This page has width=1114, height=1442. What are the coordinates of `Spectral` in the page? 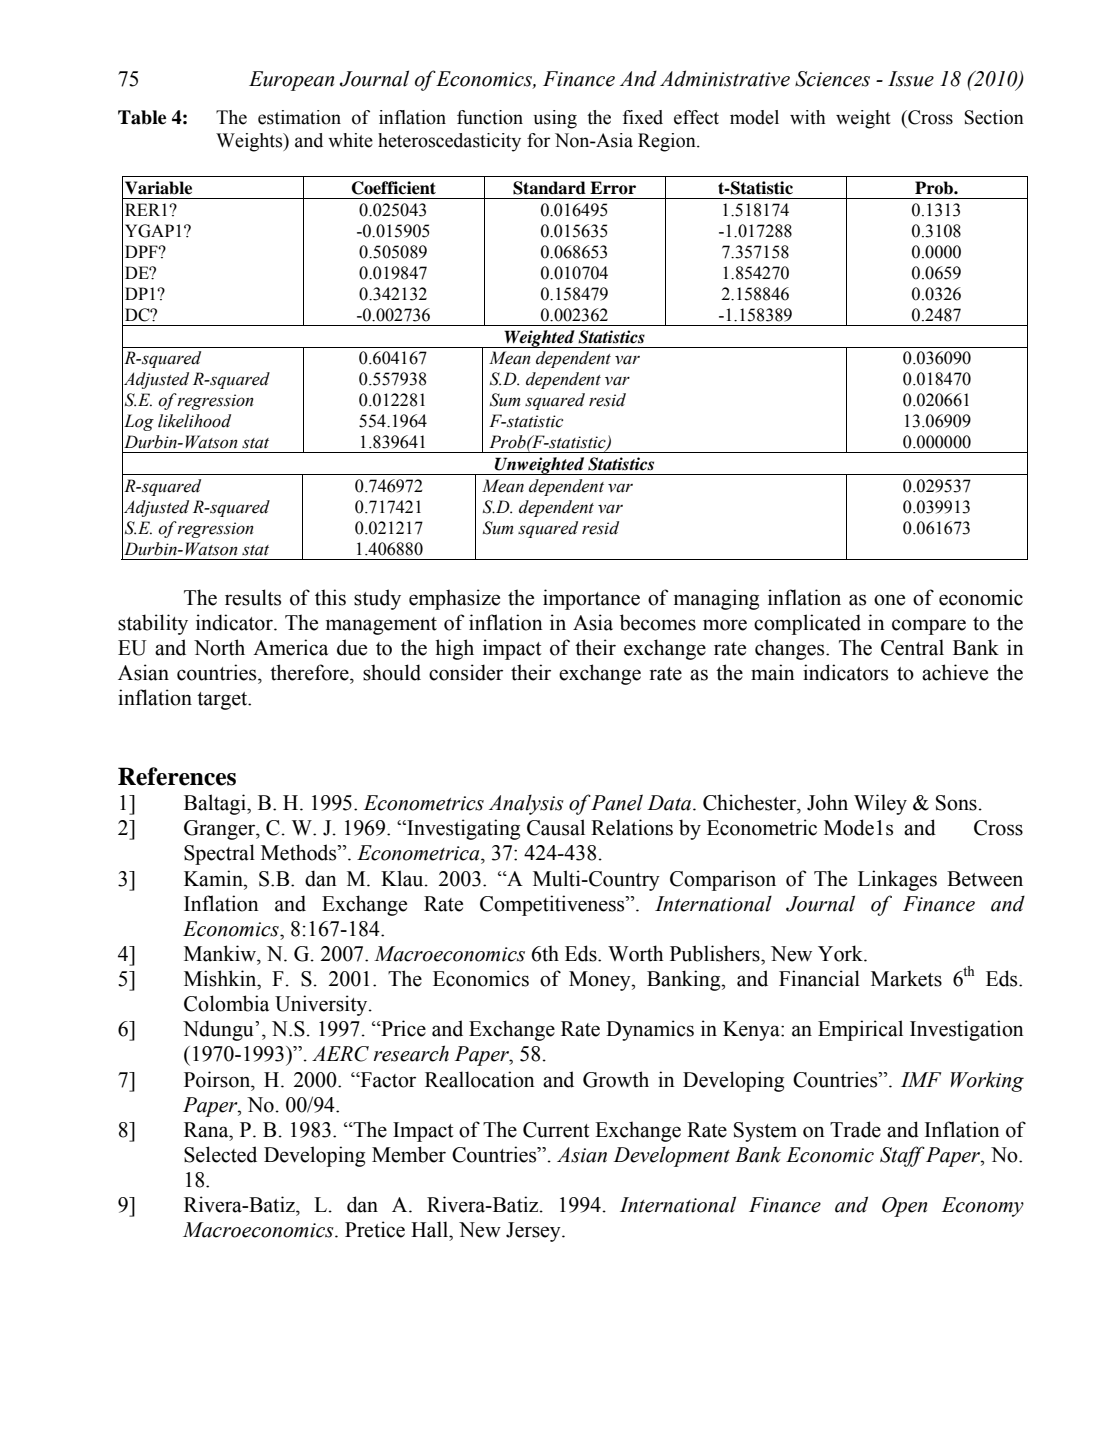 It's located at (219, 854).
